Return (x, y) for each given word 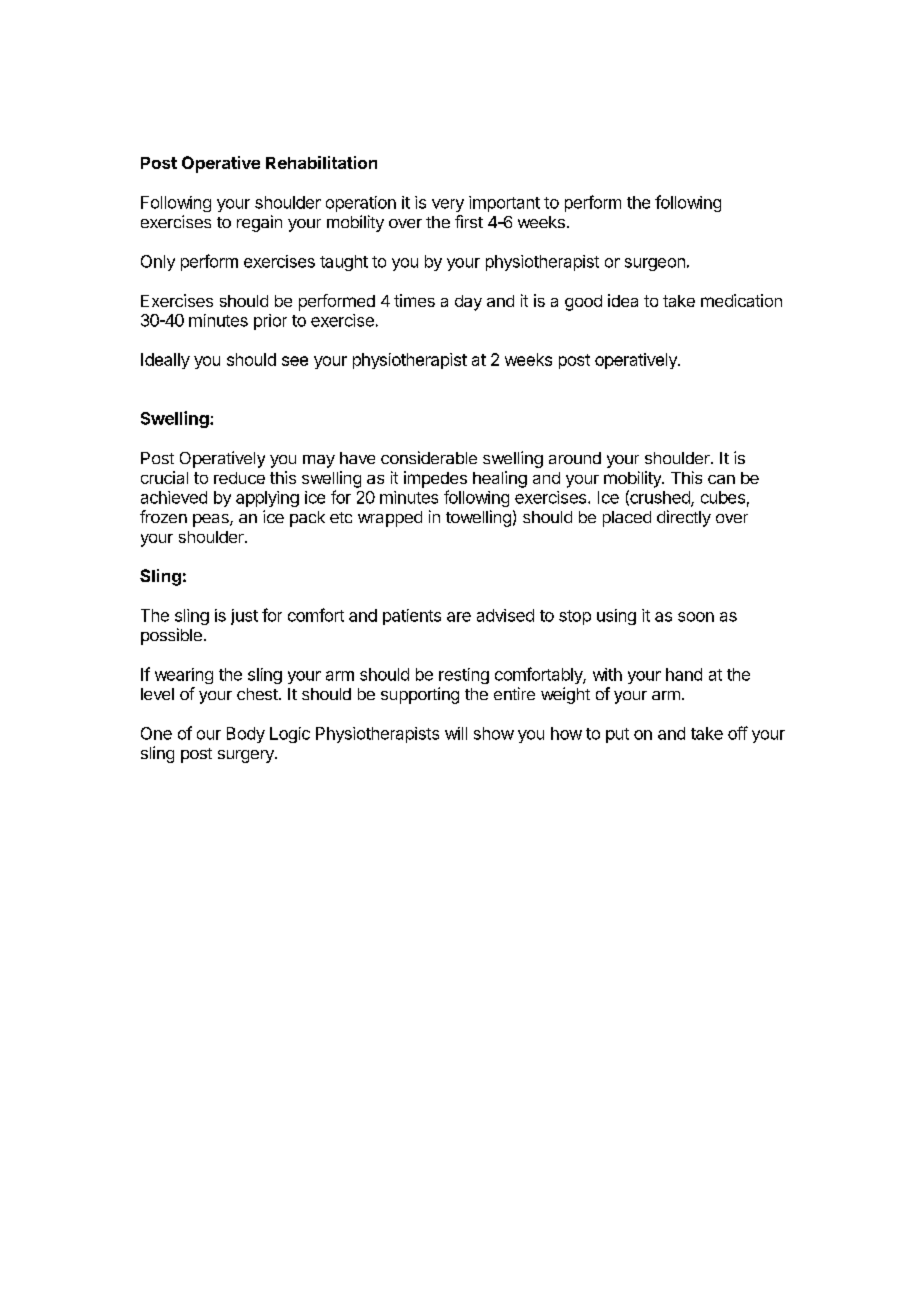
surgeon (655, 264)
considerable (429, 457)
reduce (239, 478)
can (721, 479)
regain (259, 223)
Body (246, 735)
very (448, 205)
